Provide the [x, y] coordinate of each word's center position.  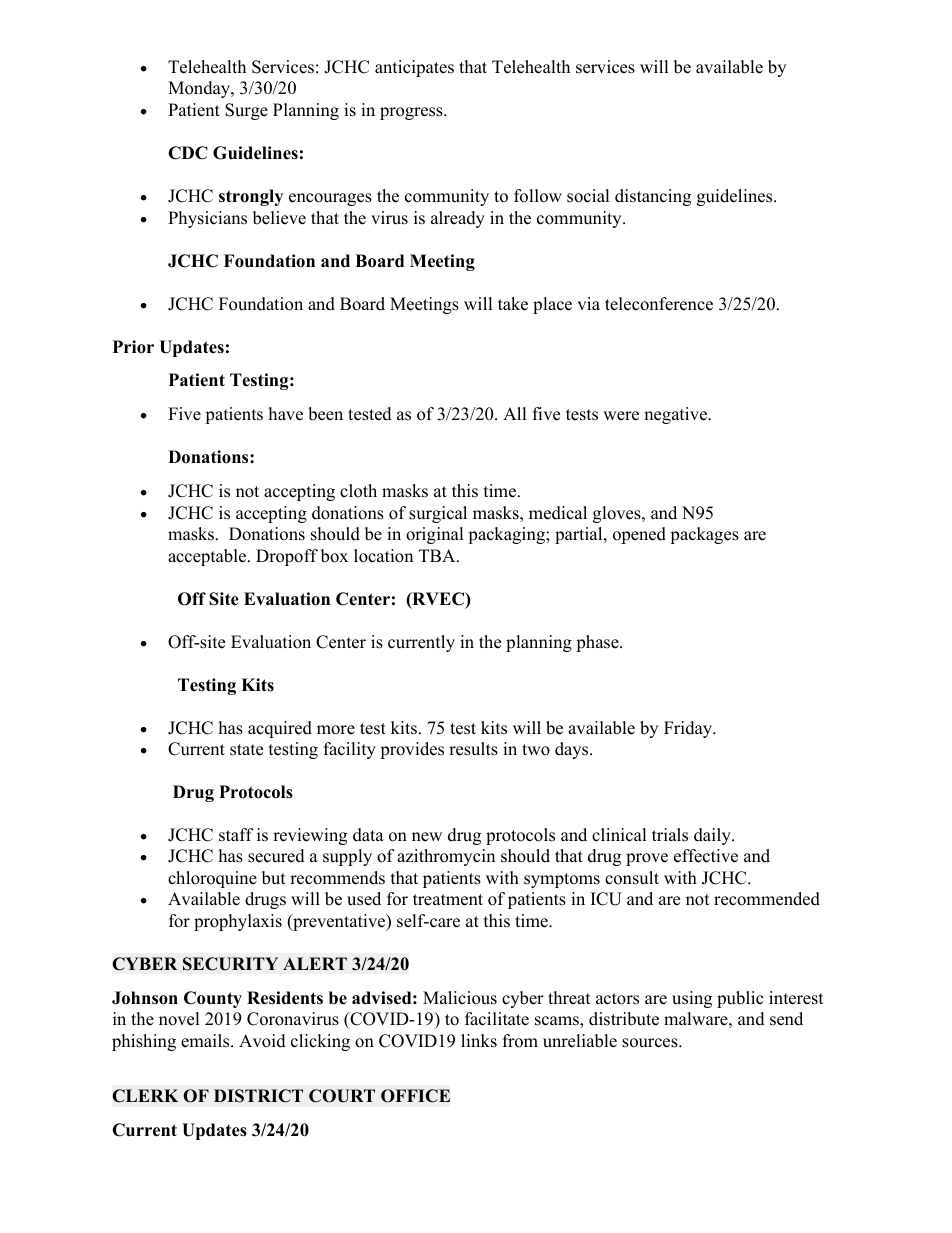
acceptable [208, 557]
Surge [246, 111]
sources [651, 1043]
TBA [438, 555]
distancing [653, 197]
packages [704, 535]
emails [206, 1041]
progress [412, 113]
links [479, 1041]
